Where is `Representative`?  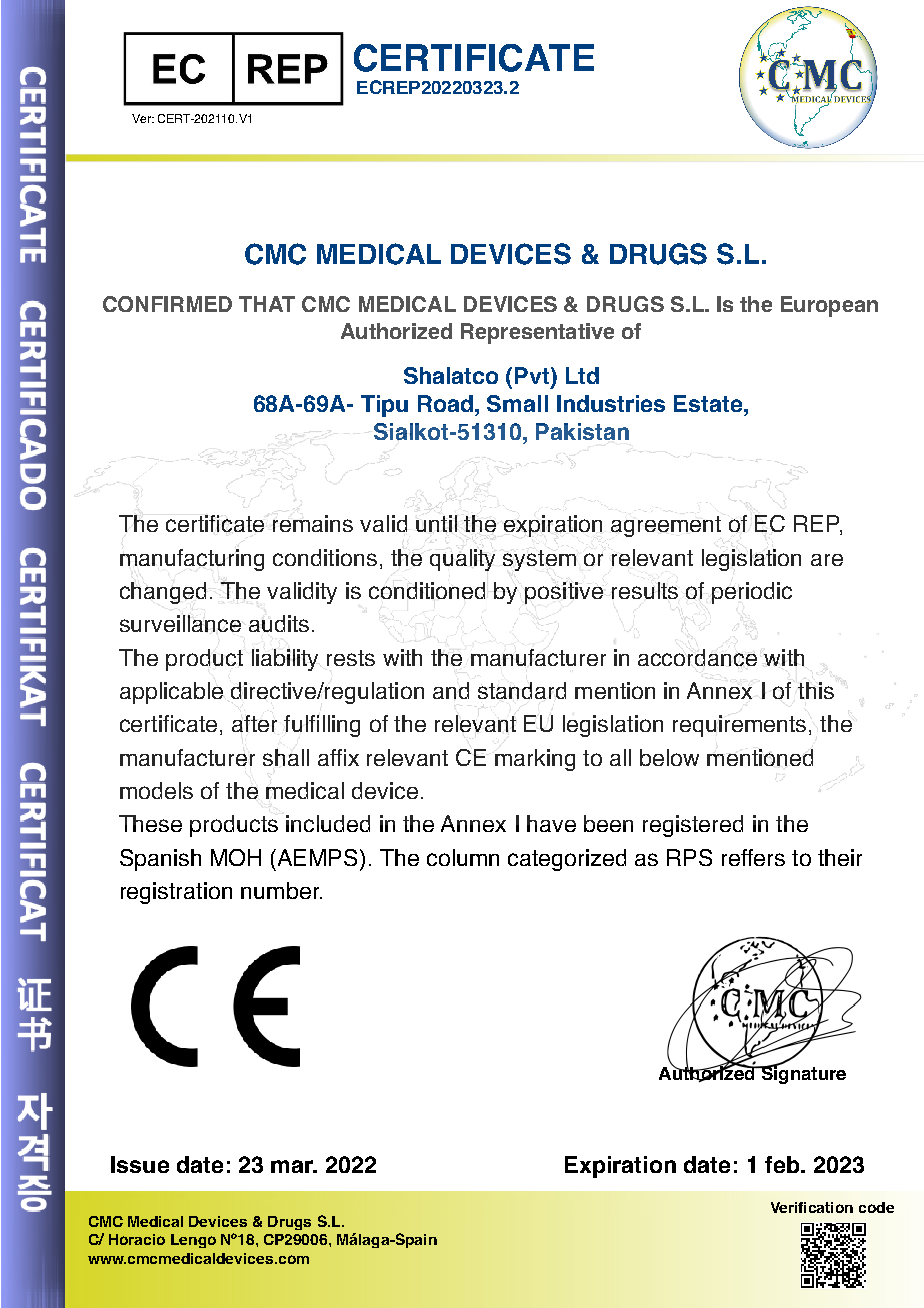
Representative is located at coordinates (537, 333).
